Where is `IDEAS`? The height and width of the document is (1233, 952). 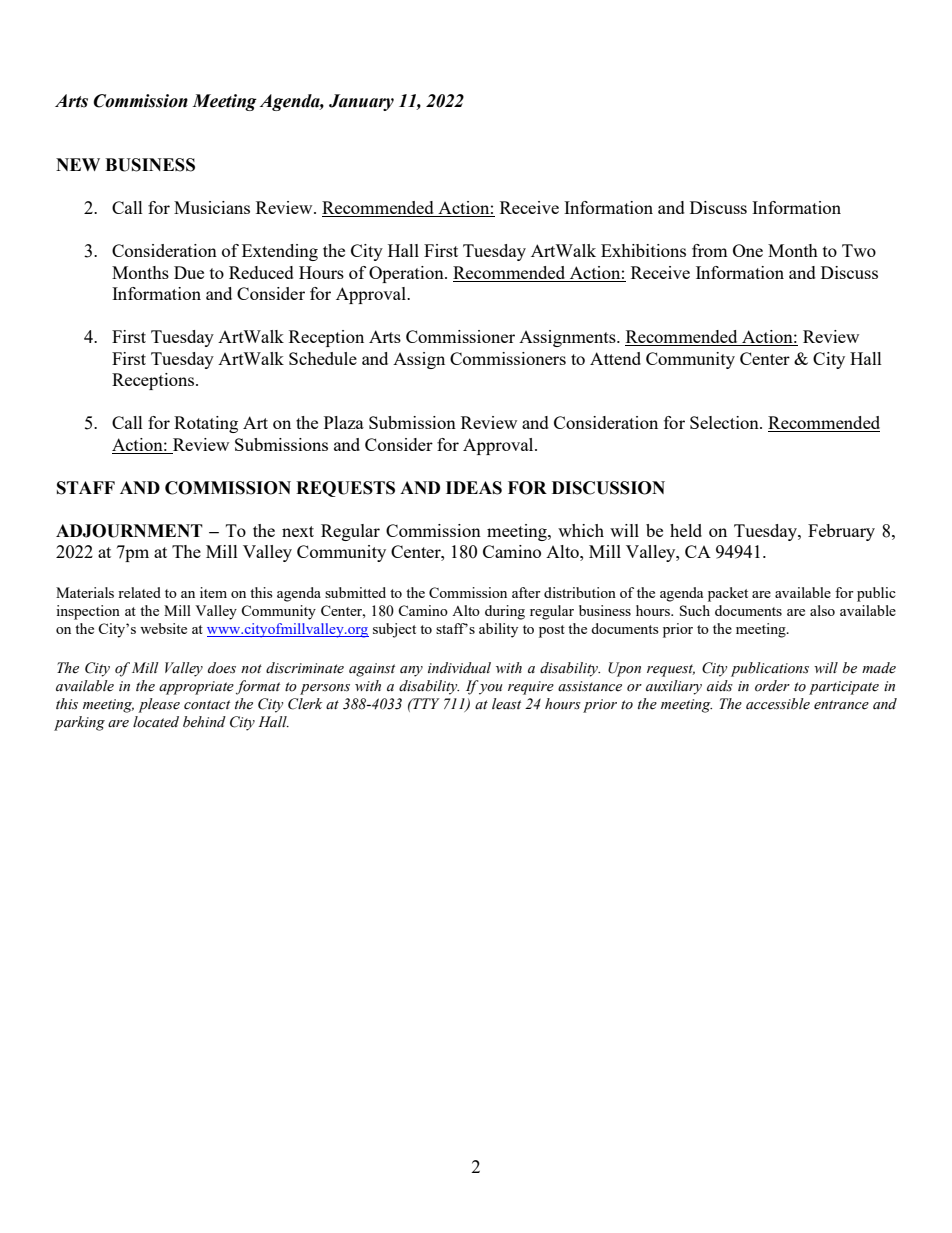
IDEAS is located at coordinates (474, 488).
